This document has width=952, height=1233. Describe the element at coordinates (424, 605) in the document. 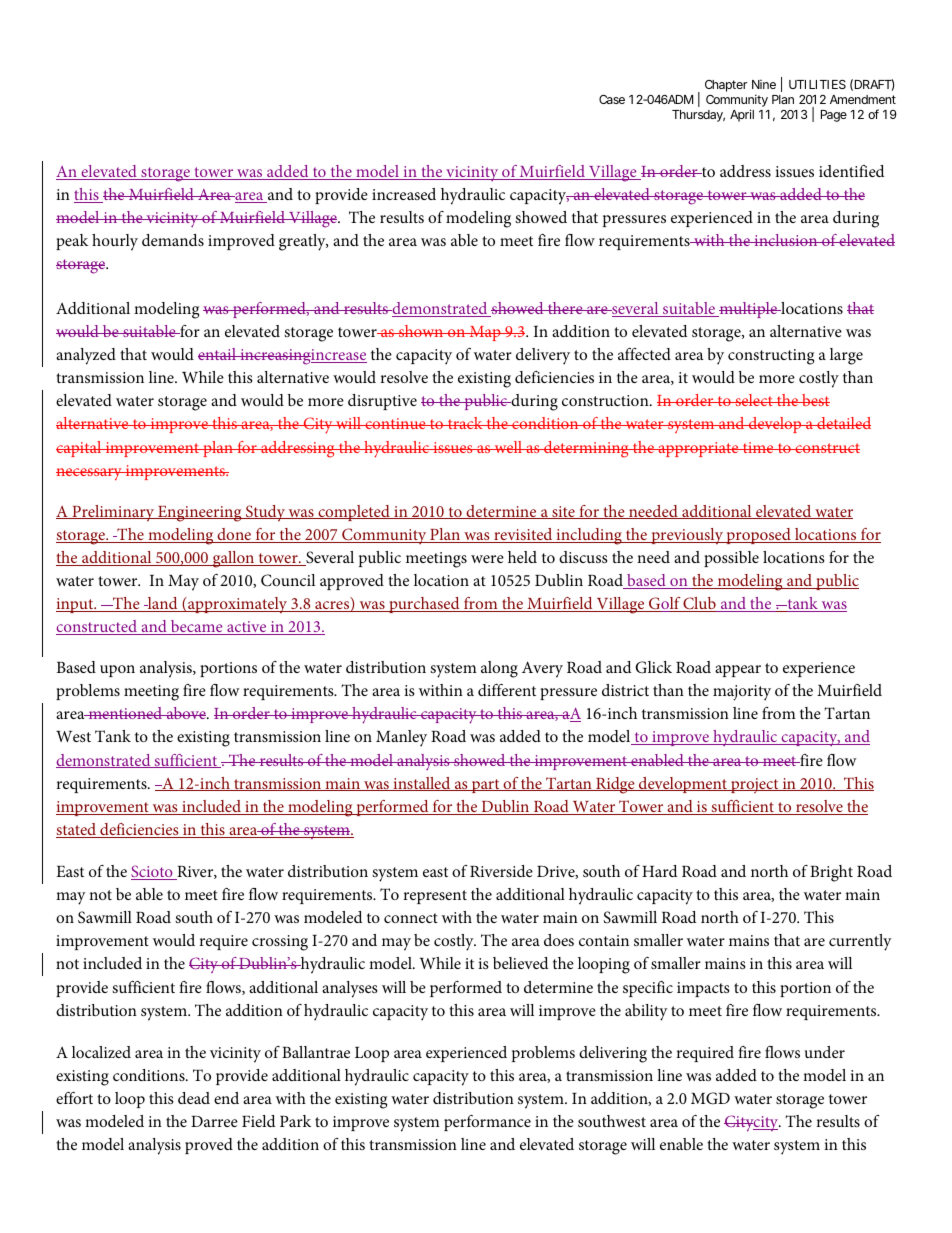

I see `purchased` at that location.
